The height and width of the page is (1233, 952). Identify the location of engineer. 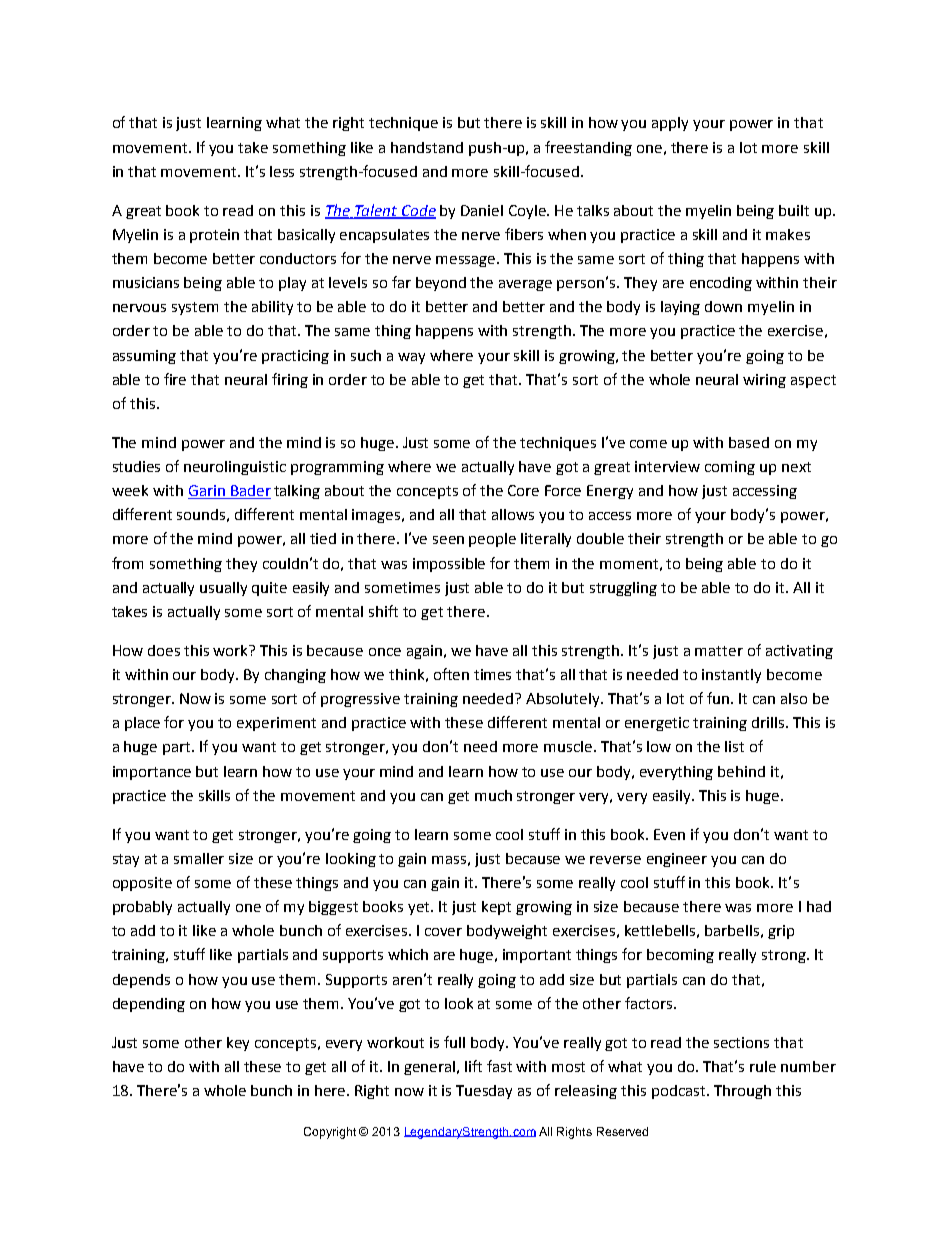
(677, 860).
